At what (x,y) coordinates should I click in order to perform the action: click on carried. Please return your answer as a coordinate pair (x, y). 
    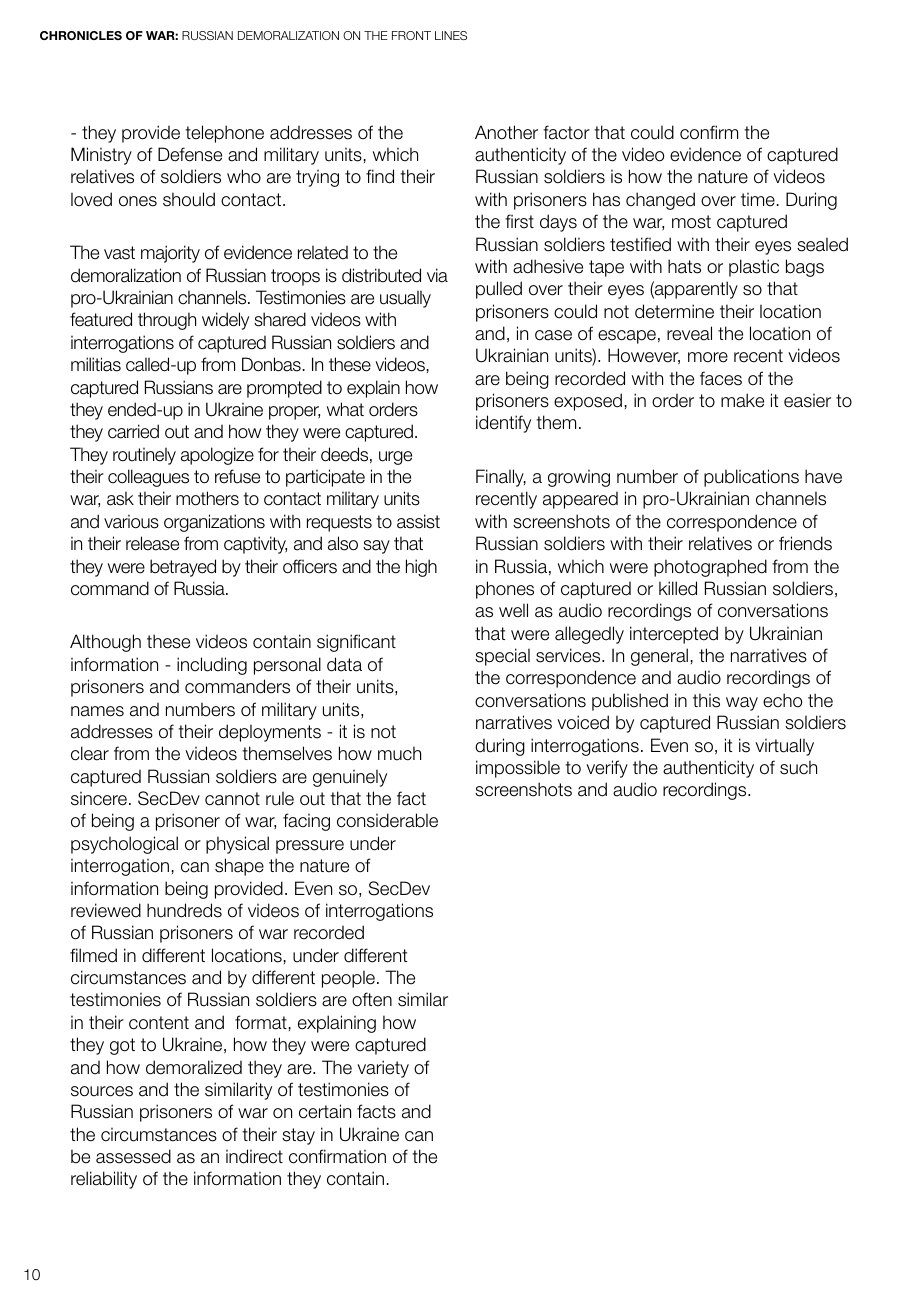
    Looking at the image, I should click on (133, 431).
